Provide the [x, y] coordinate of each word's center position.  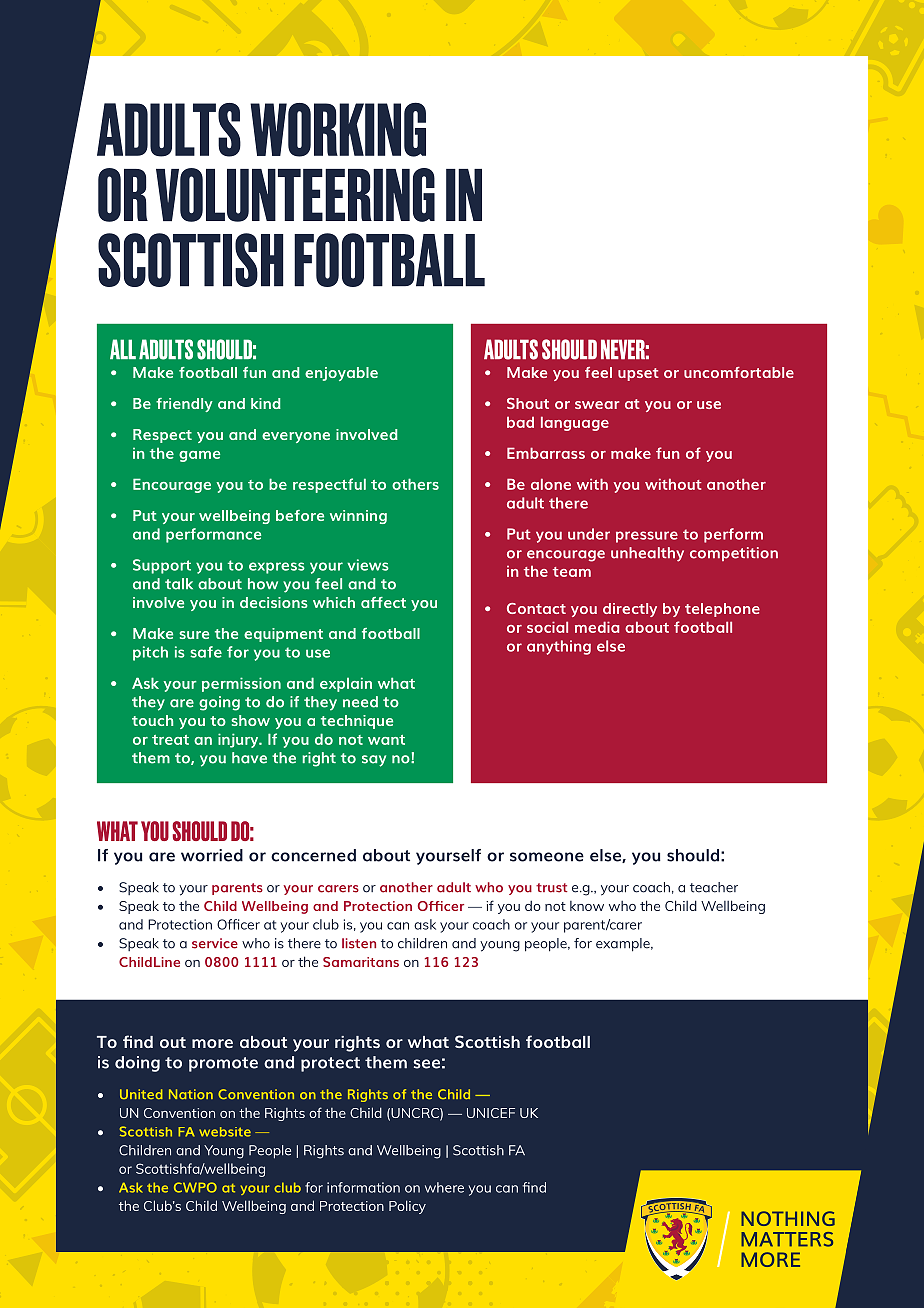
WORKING [338, 129]
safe [206, 652]
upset [638, 374]
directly [630, 610]
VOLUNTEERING [295, 195]
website [225, 1132]
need [360, 702]
